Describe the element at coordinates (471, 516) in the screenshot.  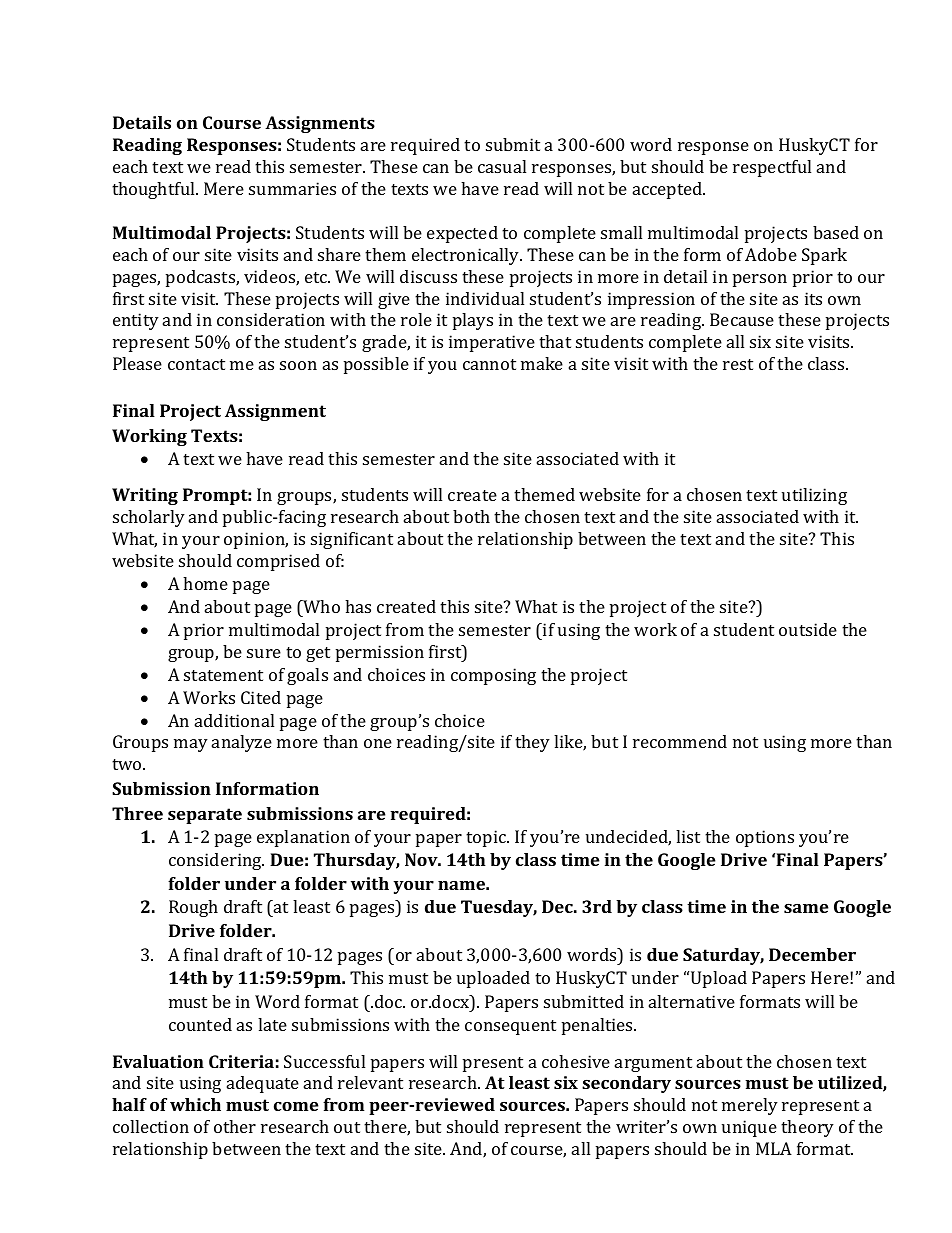
I see `both` at that location.
